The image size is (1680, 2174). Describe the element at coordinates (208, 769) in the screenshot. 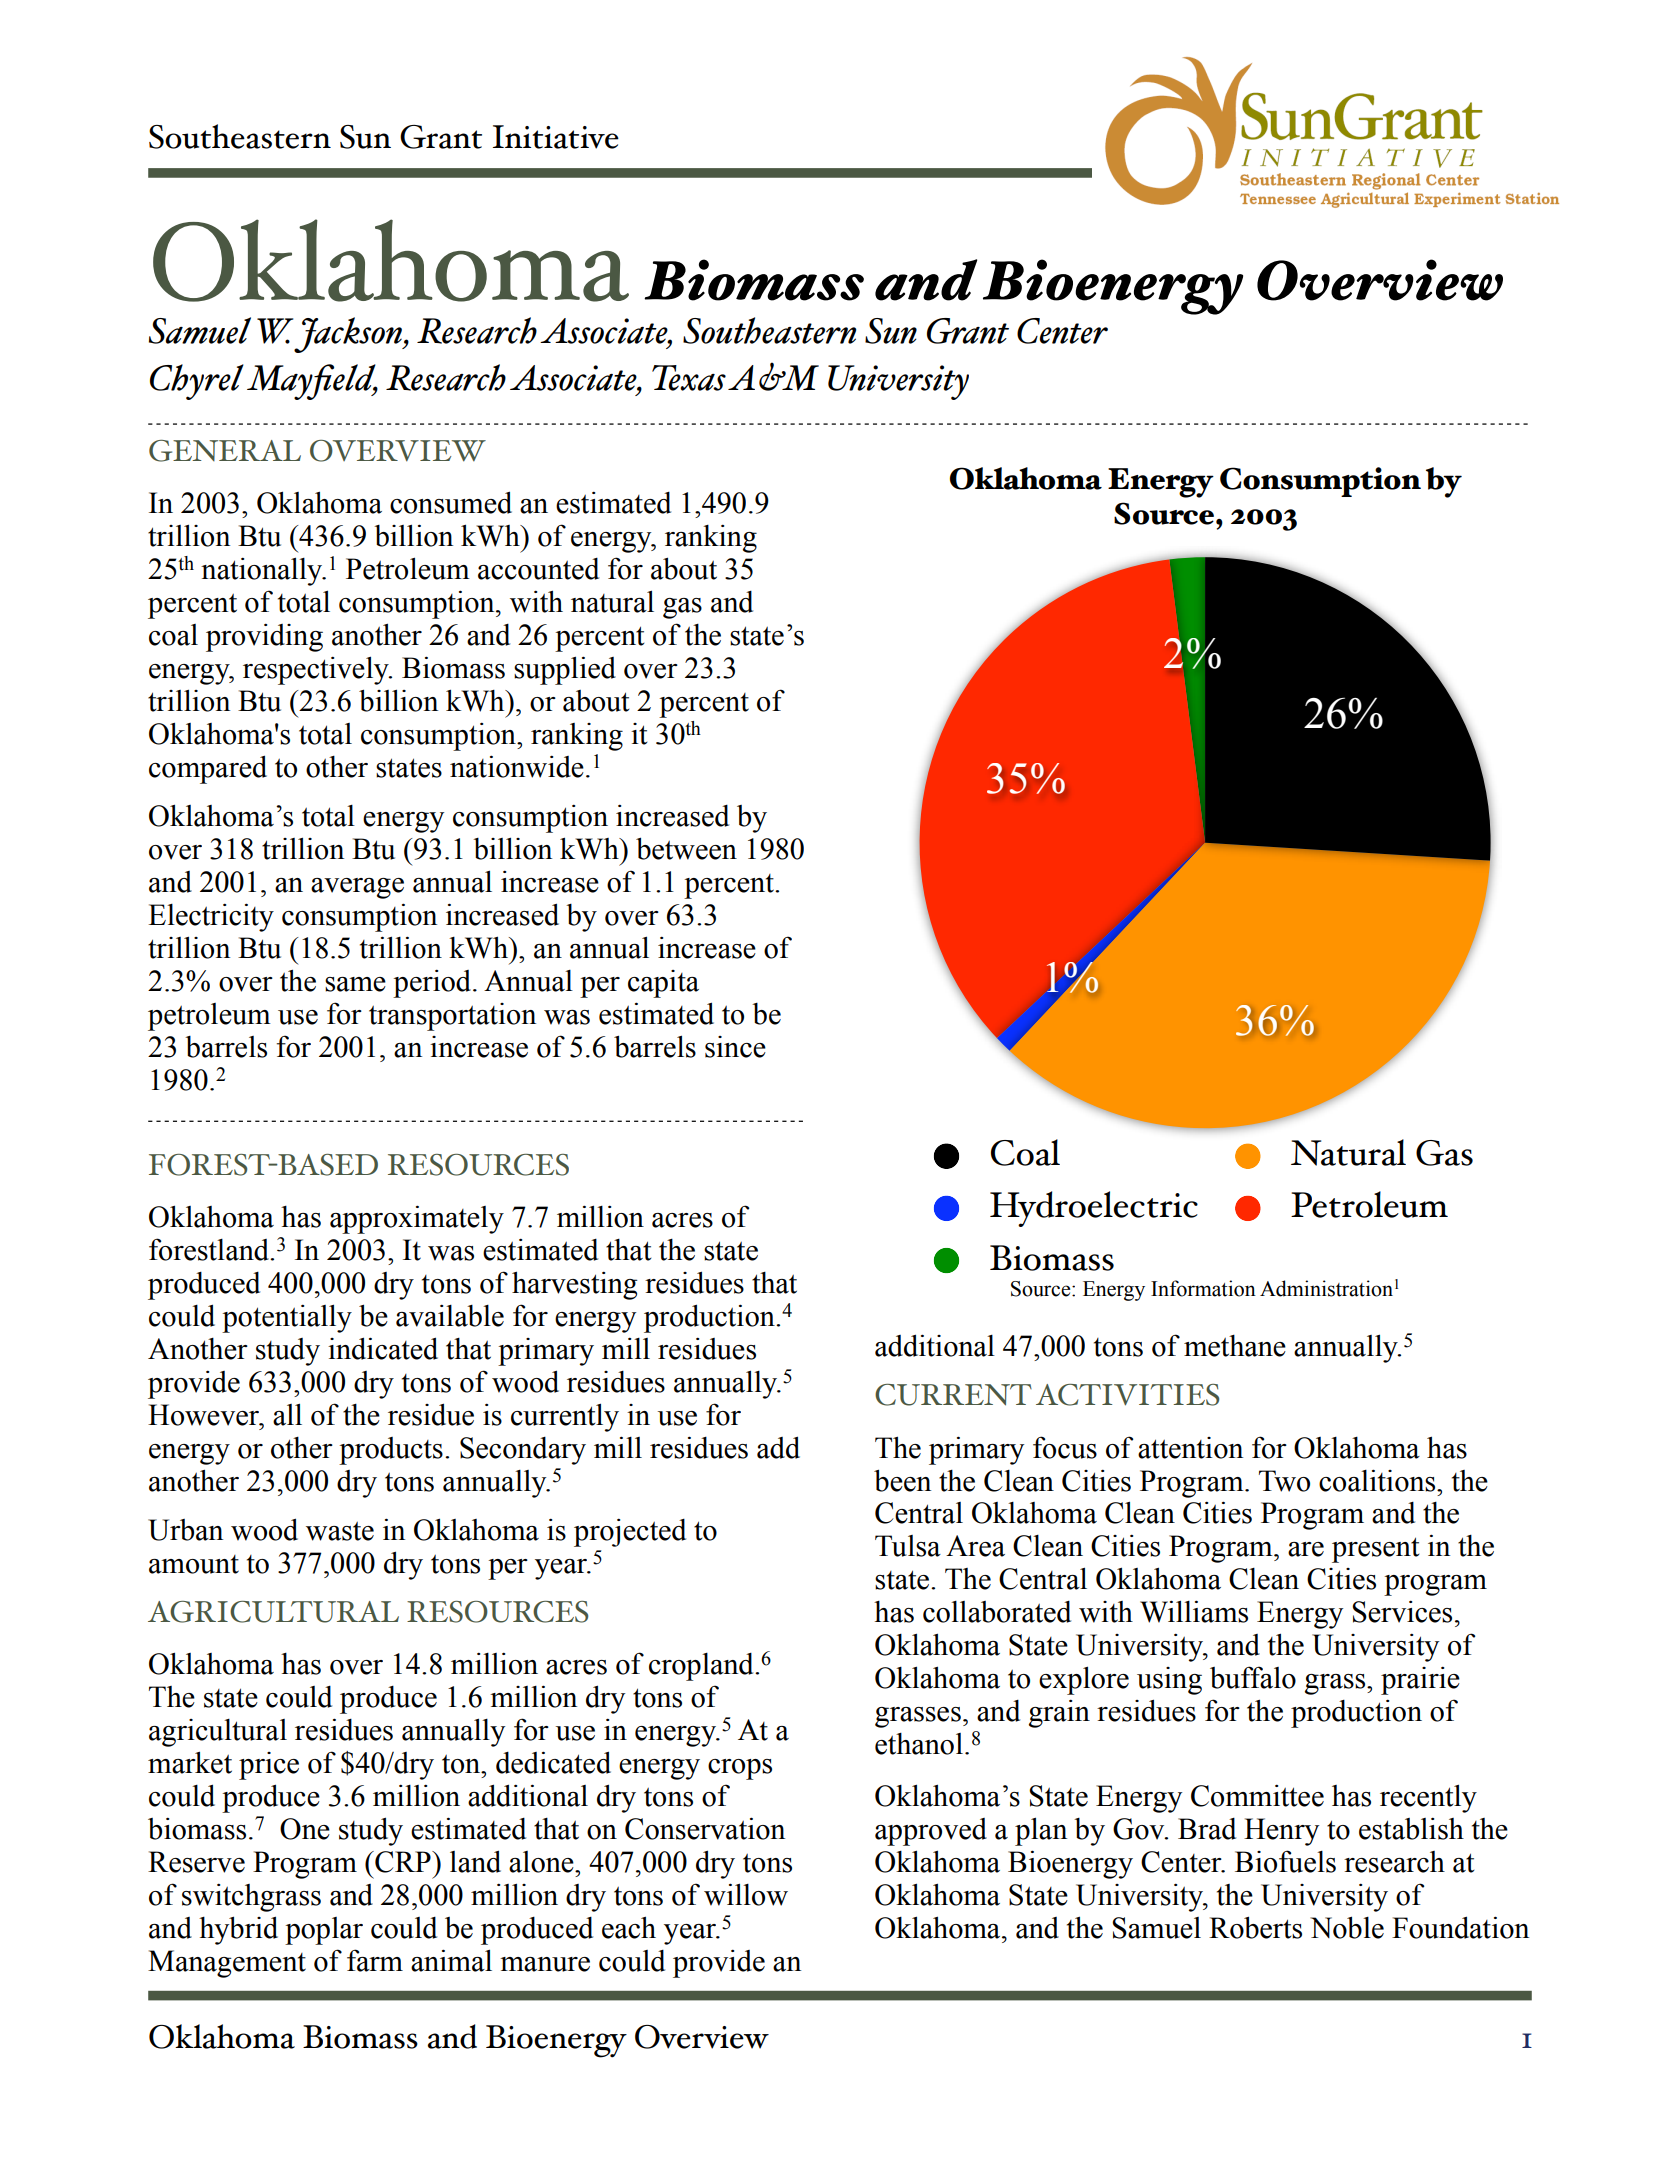

I see `compared` at that location.
